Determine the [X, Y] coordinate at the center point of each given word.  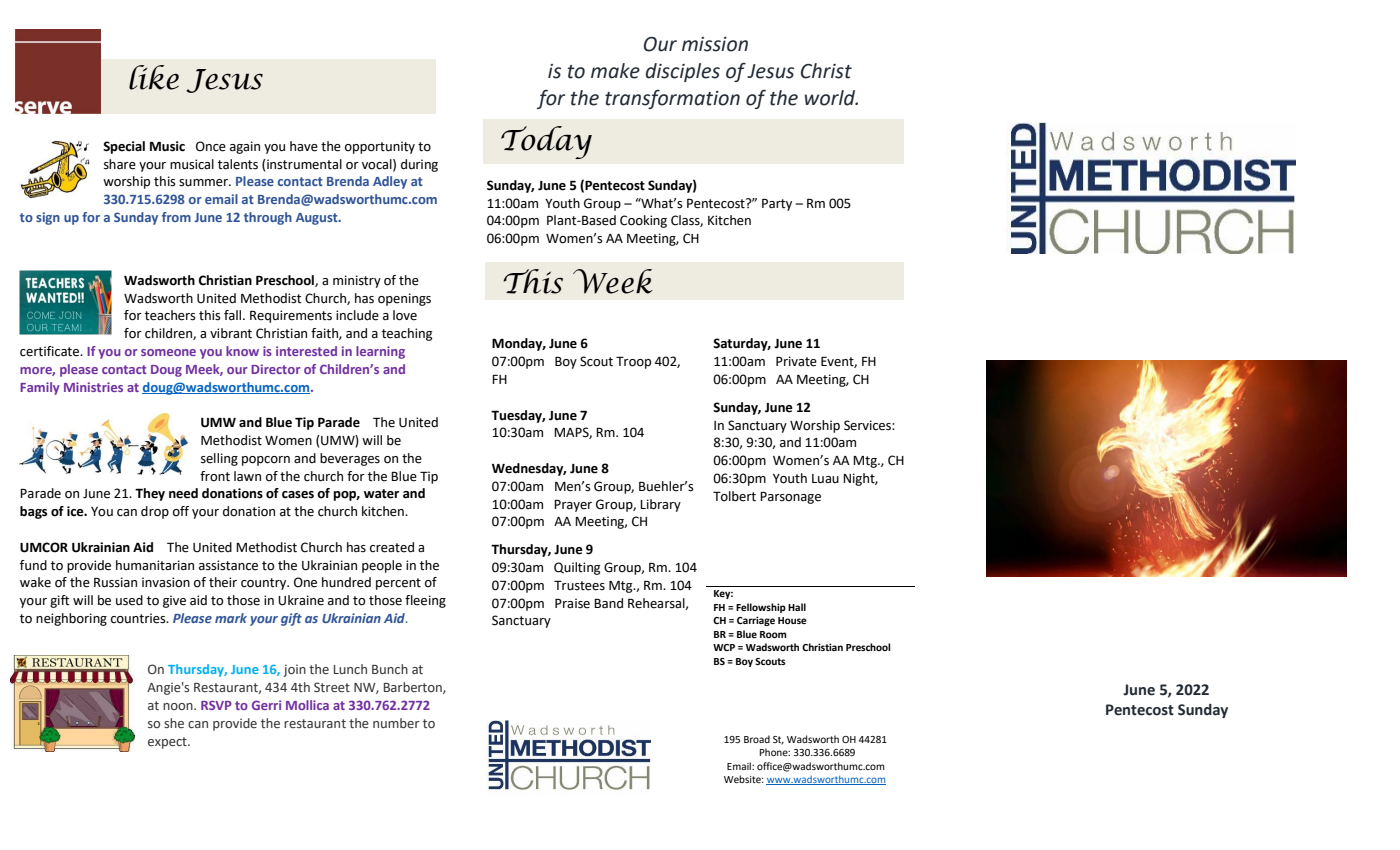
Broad [757, 739]
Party [777, 204]
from [176, 217]
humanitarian [155, 565]
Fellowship [761, 608]
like [154, 77]
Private [796, 361]
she [174, 723]
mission [715, 44]
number [396, 723]
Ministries [93, 387]
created [392, 547]
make [615, 71]
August [318, 219]
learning [380, 352]
